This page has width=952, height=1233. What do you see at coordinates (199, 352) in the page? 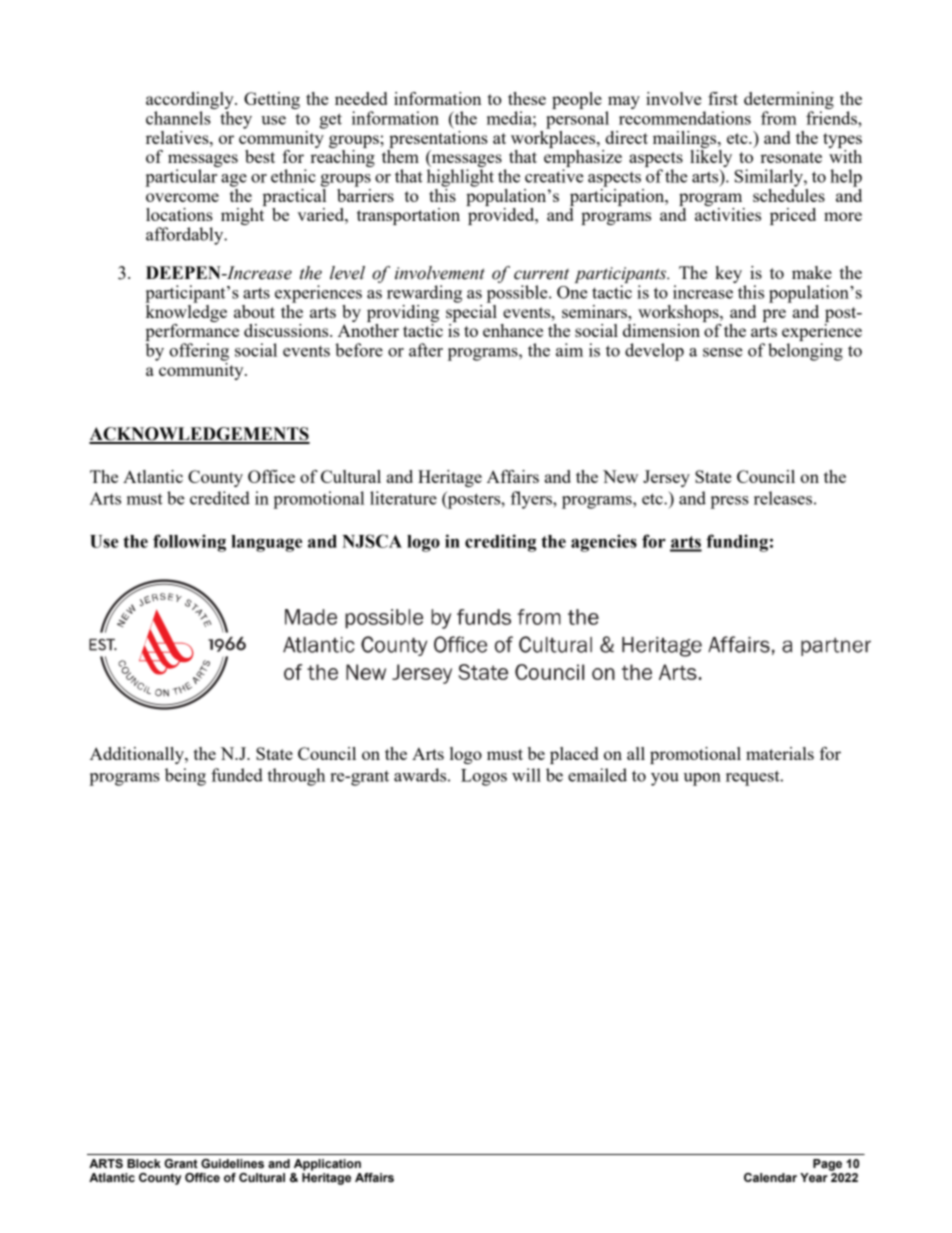
I see `offering` at bounding box center [199, 352].
